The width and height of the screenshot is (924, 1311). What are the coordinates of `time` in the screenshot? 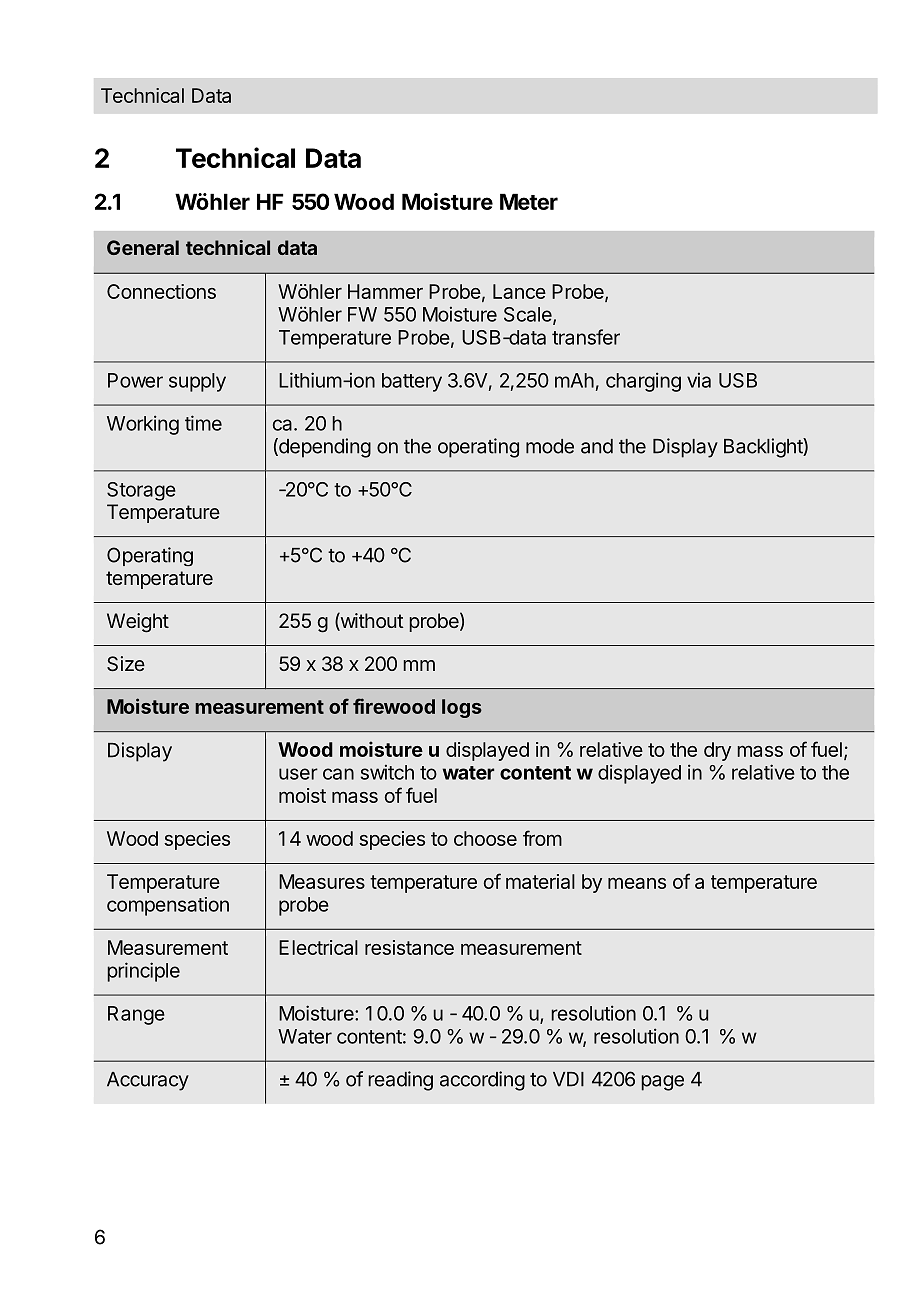 It's located at (203, 423).
